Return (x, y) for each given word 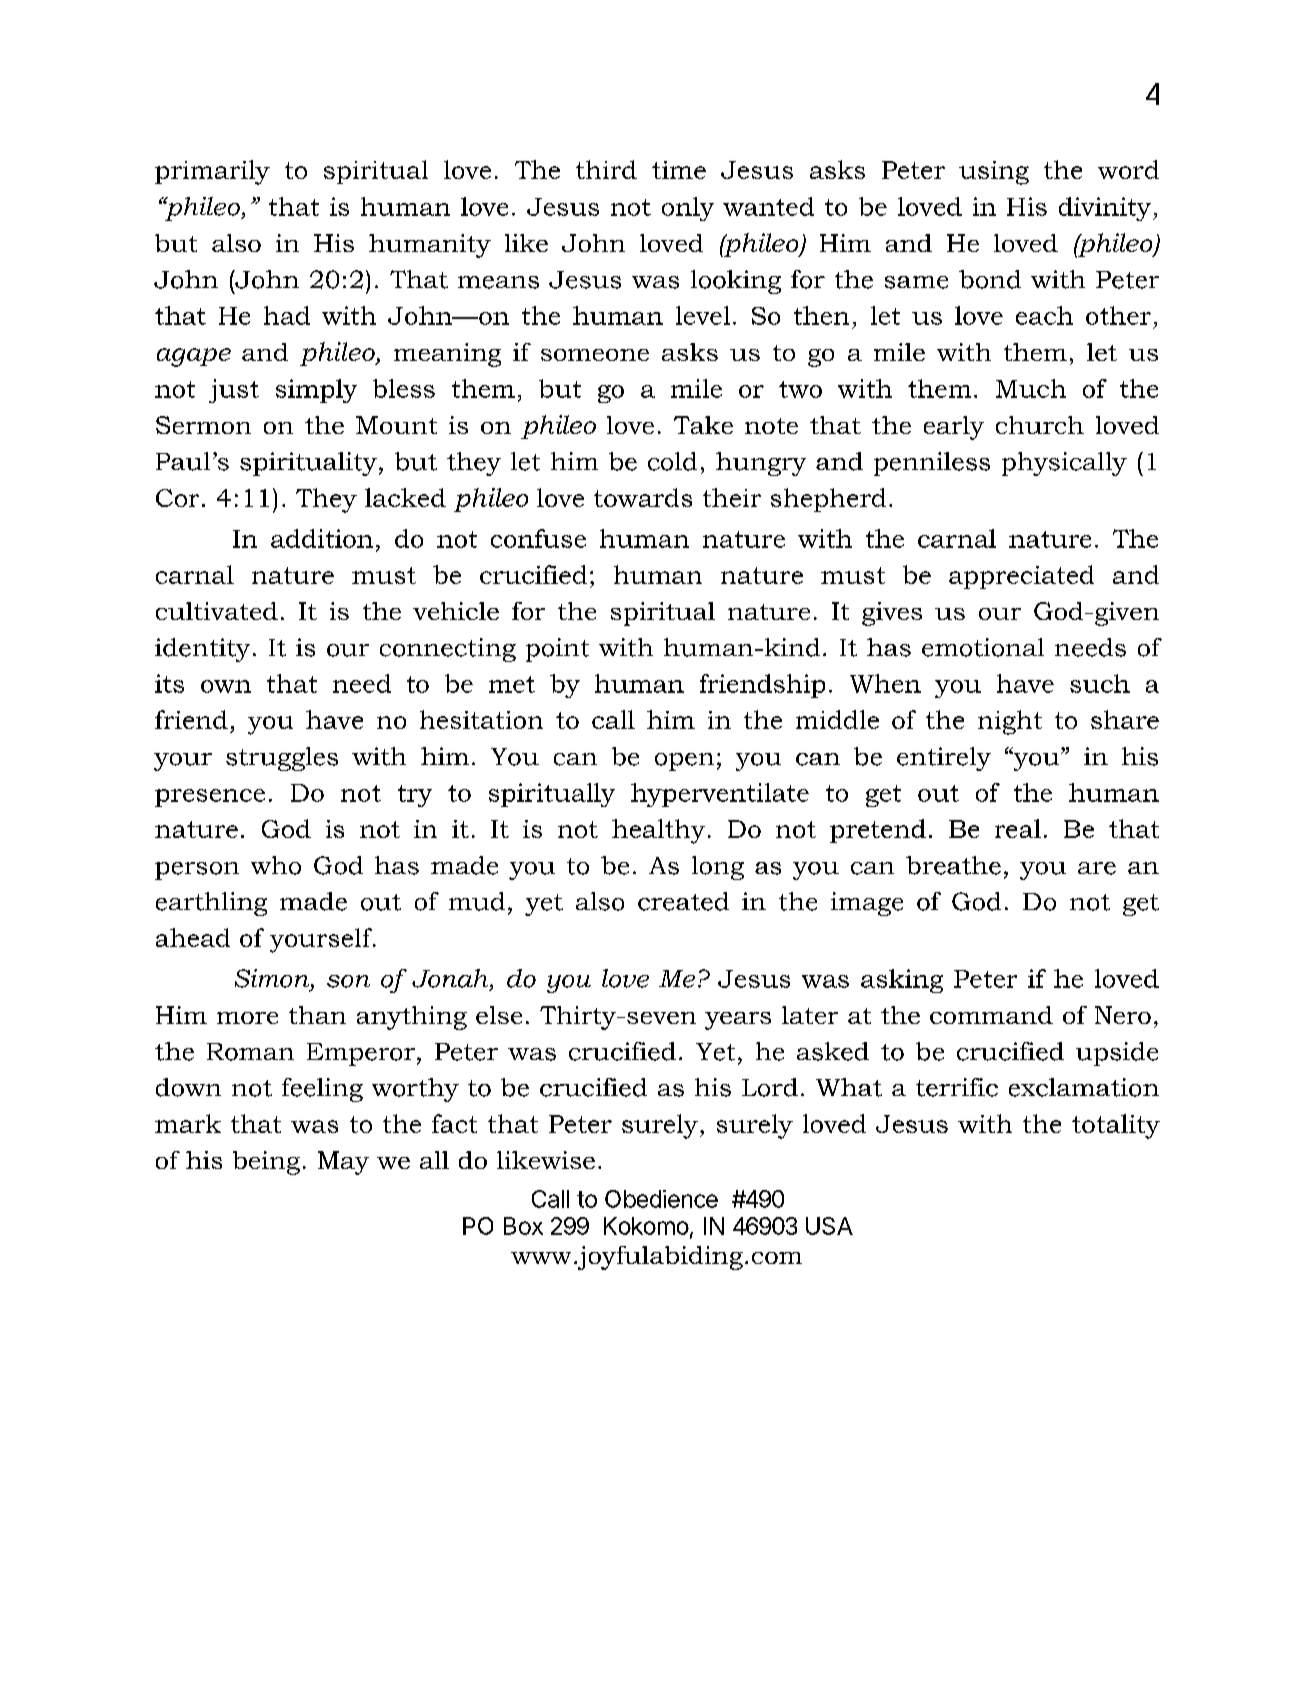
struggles (282, 759)
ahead (193, 937)
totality (1116, 1126)
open (684, 762)
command (991, 1015)
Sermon (203, 425)
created (683, 901)
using (994, 173)
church (1040, 425)
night (1010, 722)
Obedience (661, 1199)
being (266, 1163)
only (688, 209)
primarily (212, 172)
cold (672, 461)
